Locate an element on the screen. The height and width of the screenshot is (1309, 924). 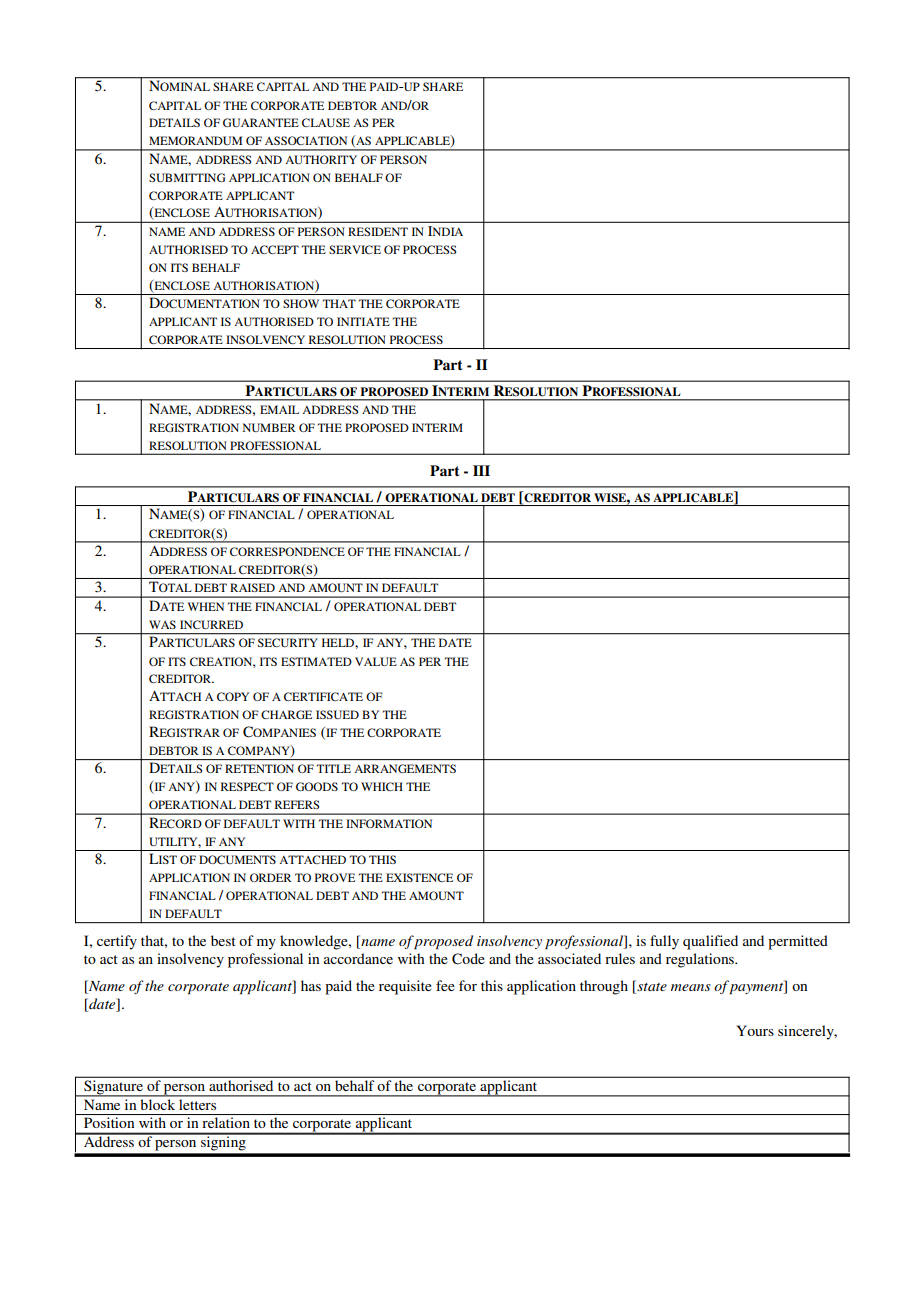
relation is located at coordinates (226, 1122).
